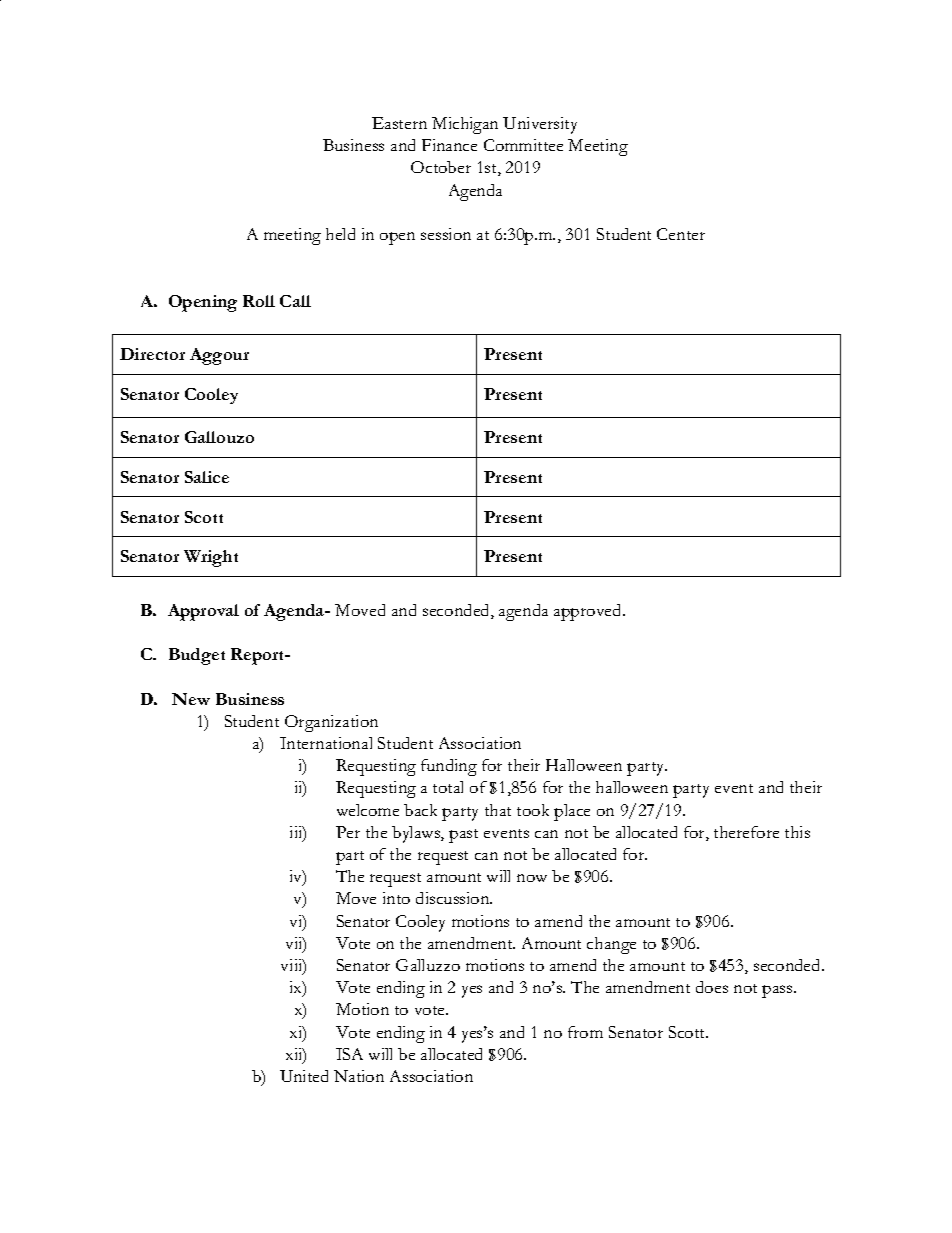 Image resolution: width=952 pixels, height=1233 pixels. I want to click on Finance, so click(449, 145).
